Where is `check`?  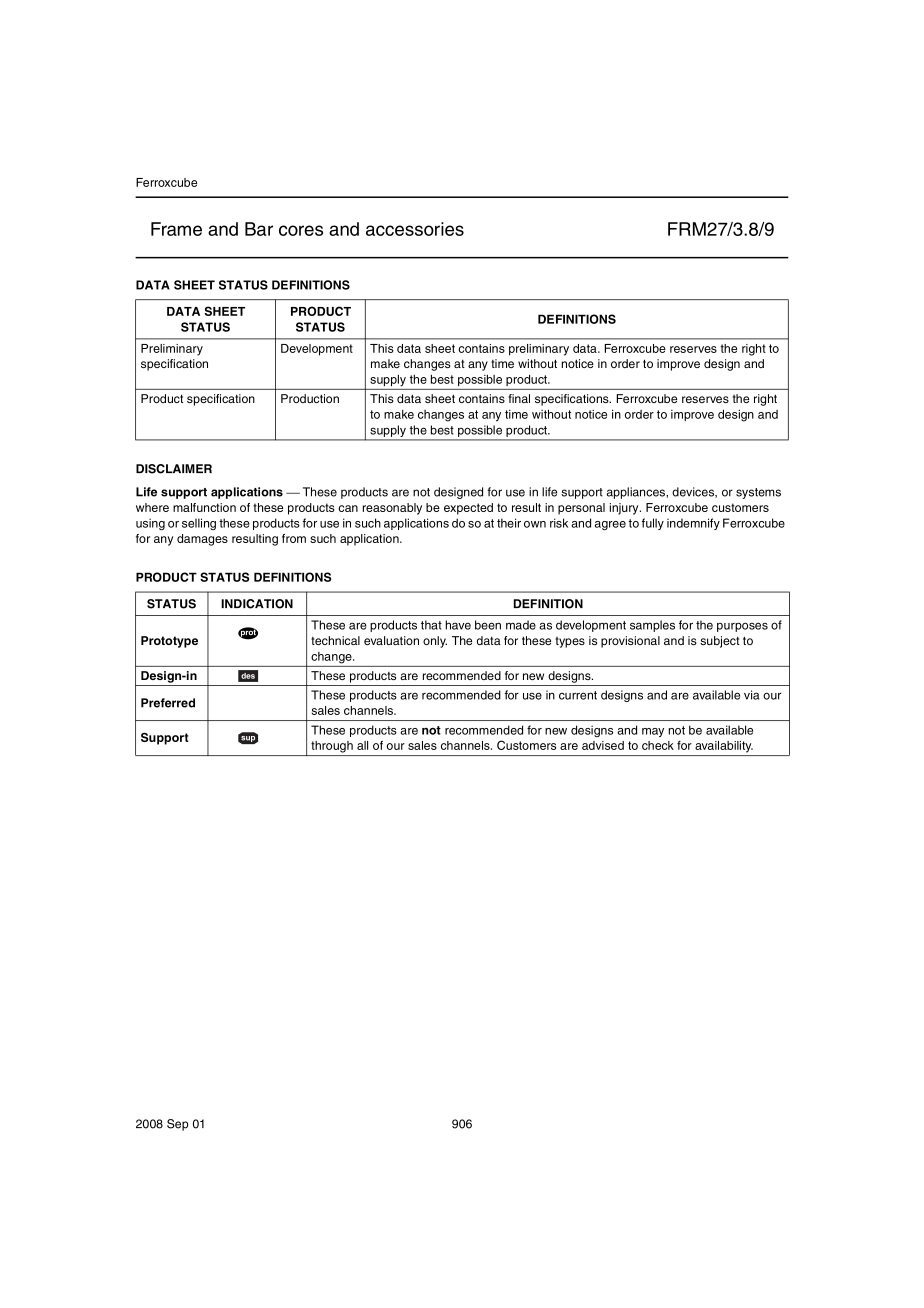
check is located at coordinates (658, 745).
